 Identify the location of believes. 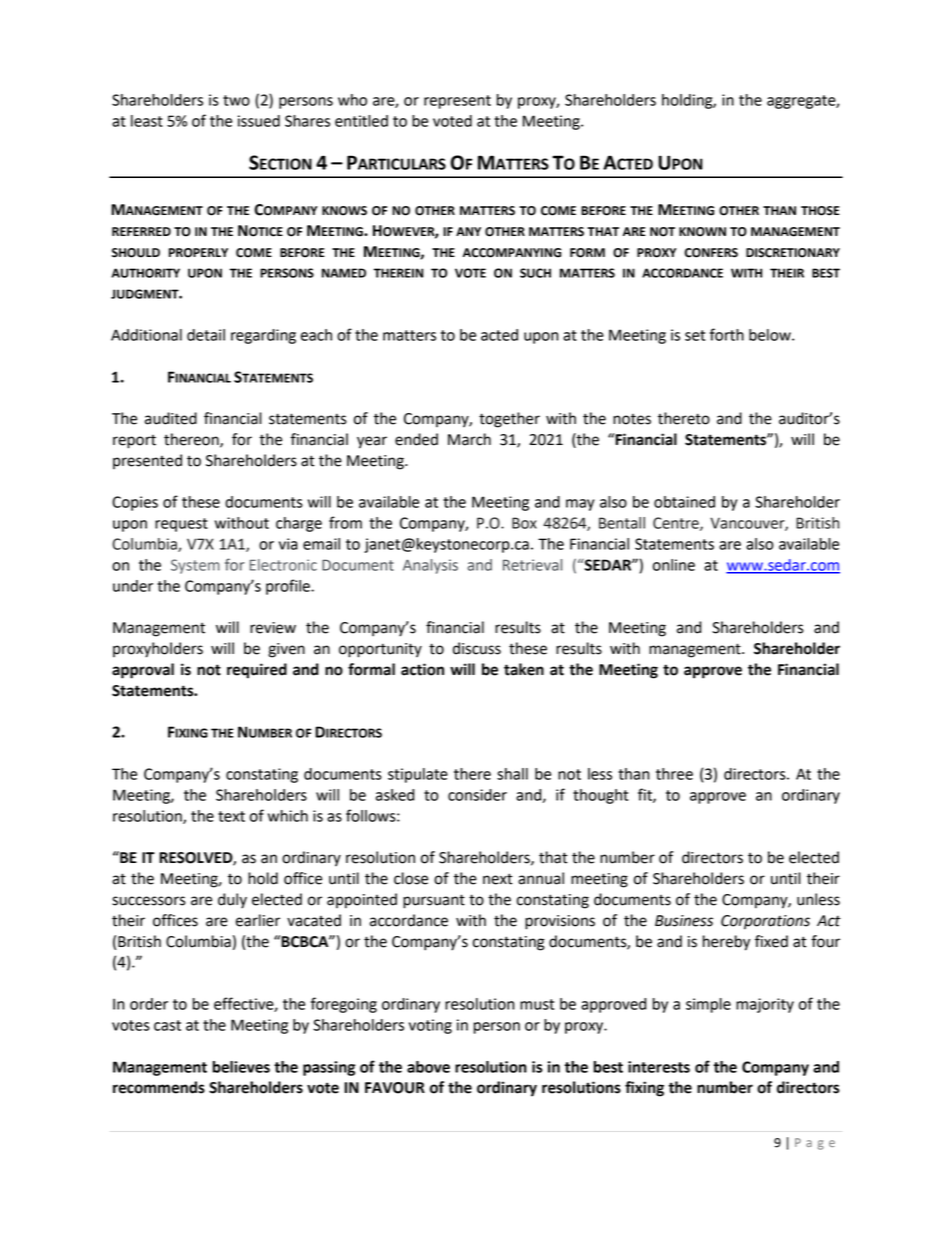
(241, 1067).
